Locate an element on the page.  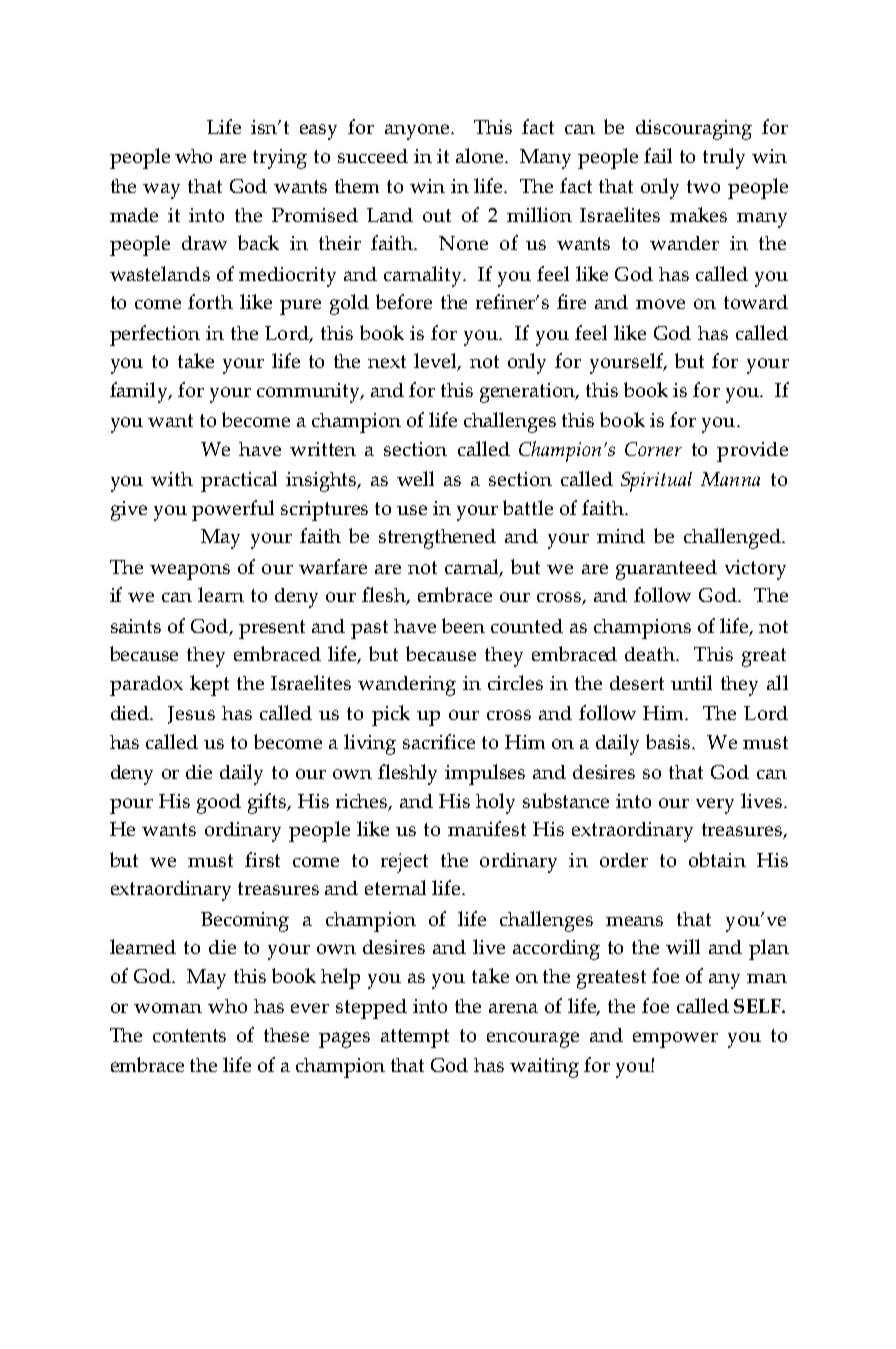
been is located at coordinates (463, 625).
